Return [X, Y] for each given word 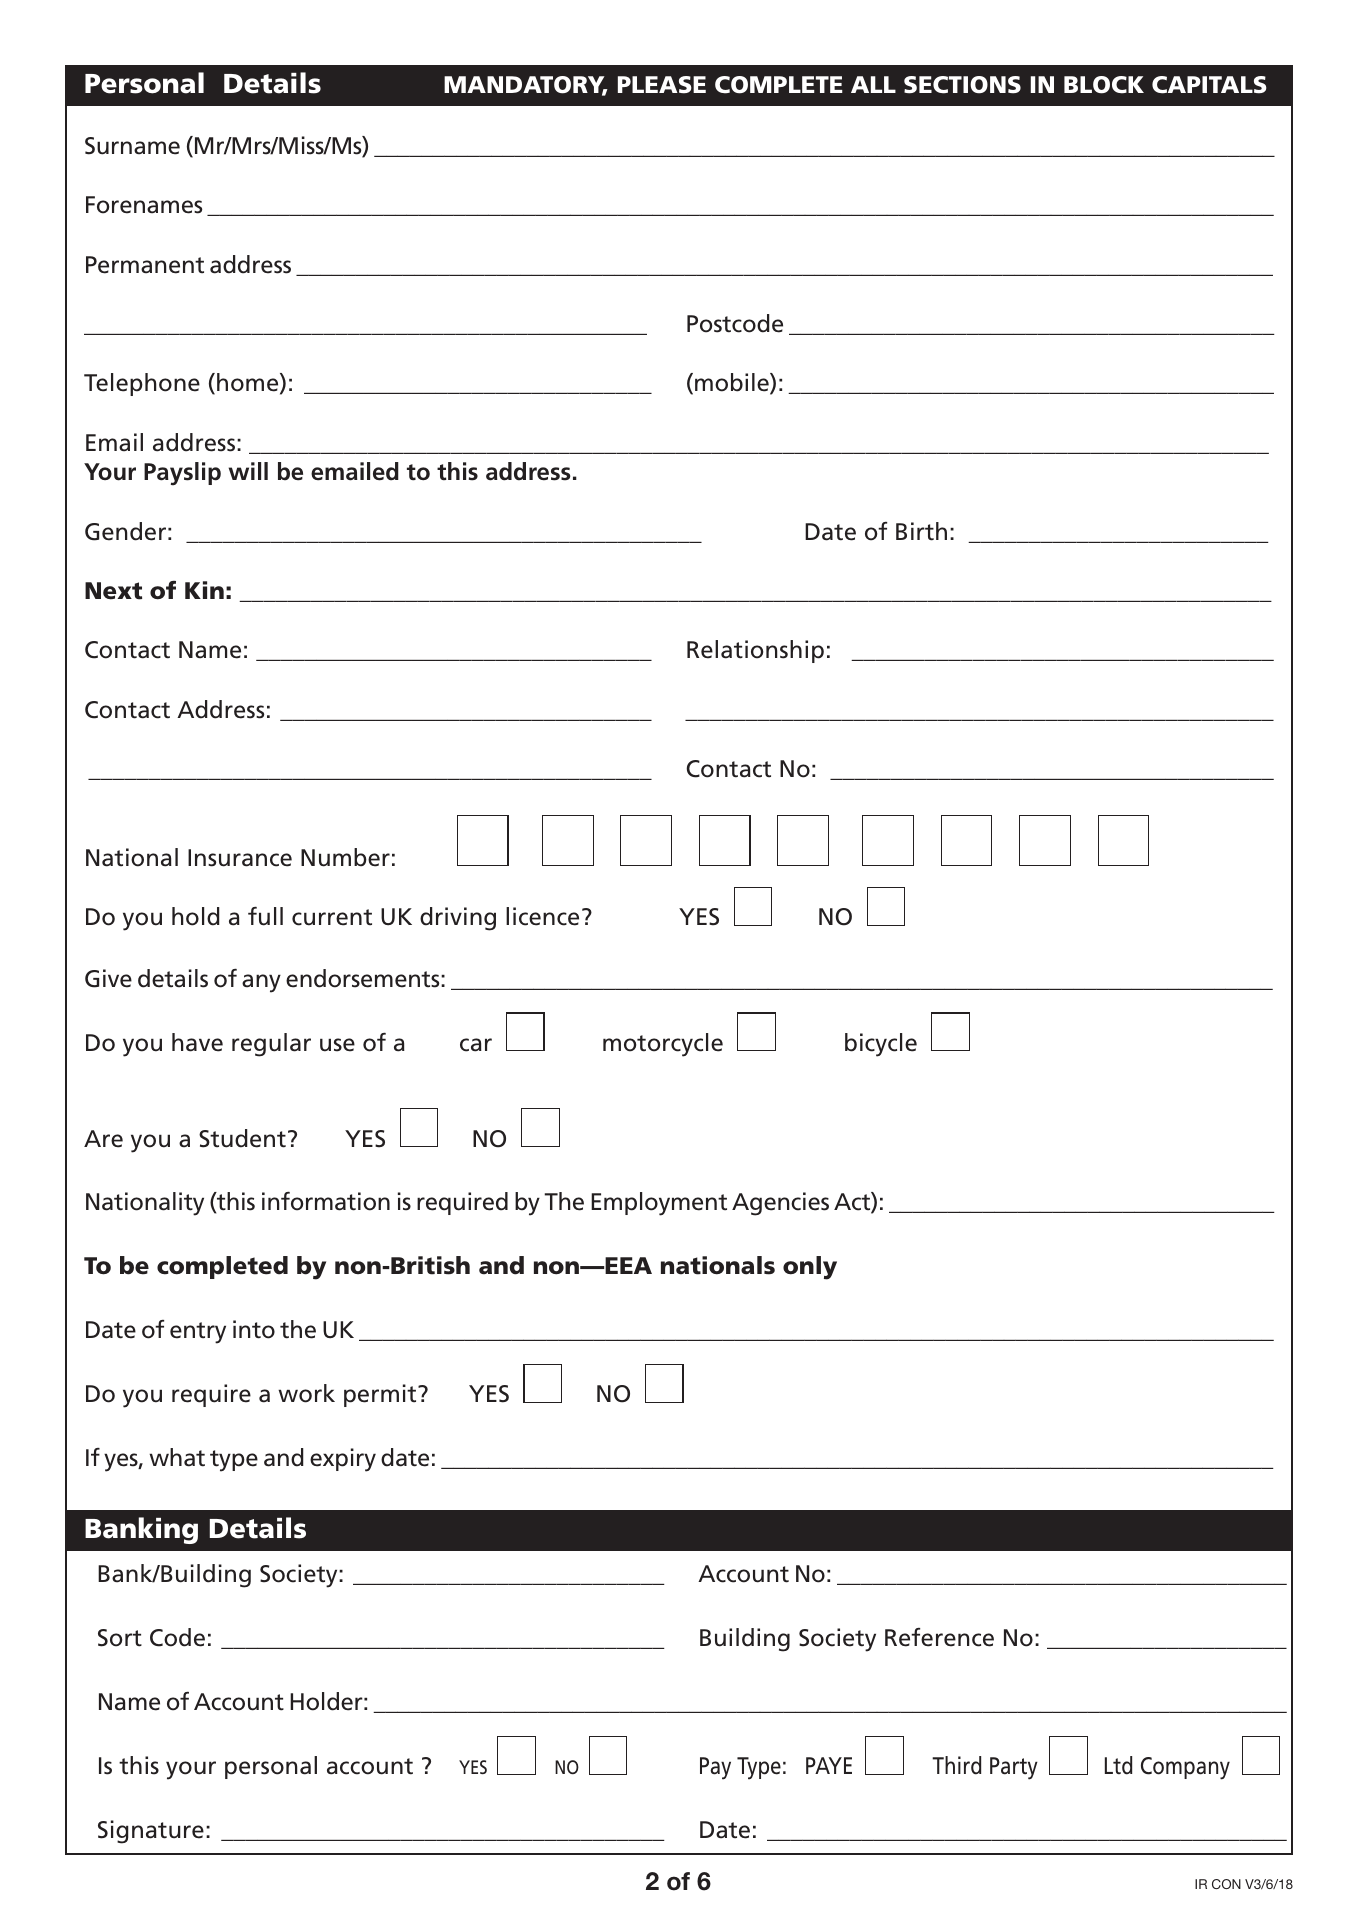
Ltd [1118, 1765]
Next [113, 591]
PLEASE [662, 85]
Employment [659, 1204]
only [810, 1268]
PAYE [829, 1765]
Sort [120, 1638]
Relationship [755, 651]
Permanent [145, 265]
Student [242, 1138]
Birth [921, 531]
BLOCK [1104, 85]
